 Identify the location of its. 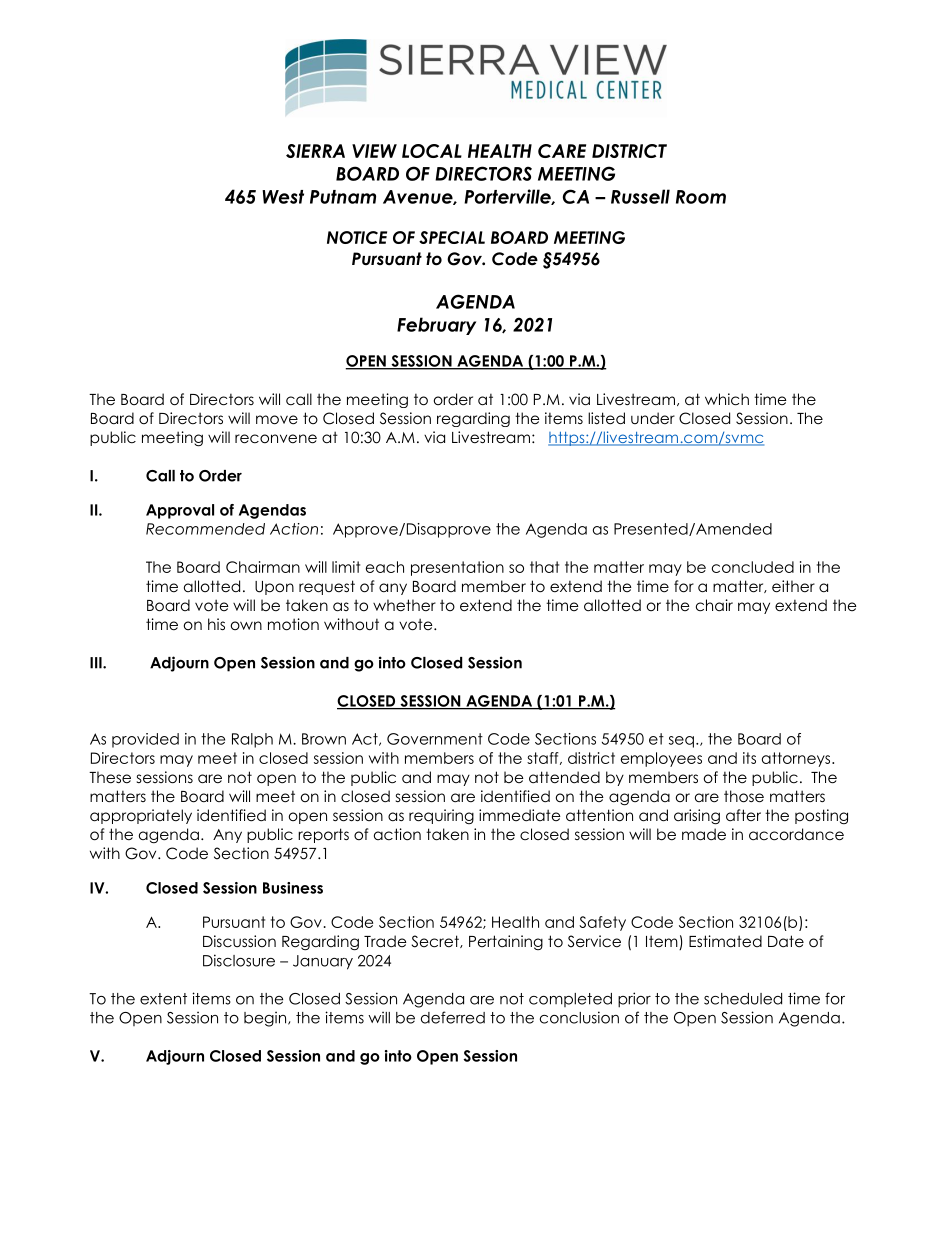
(749, 758).
